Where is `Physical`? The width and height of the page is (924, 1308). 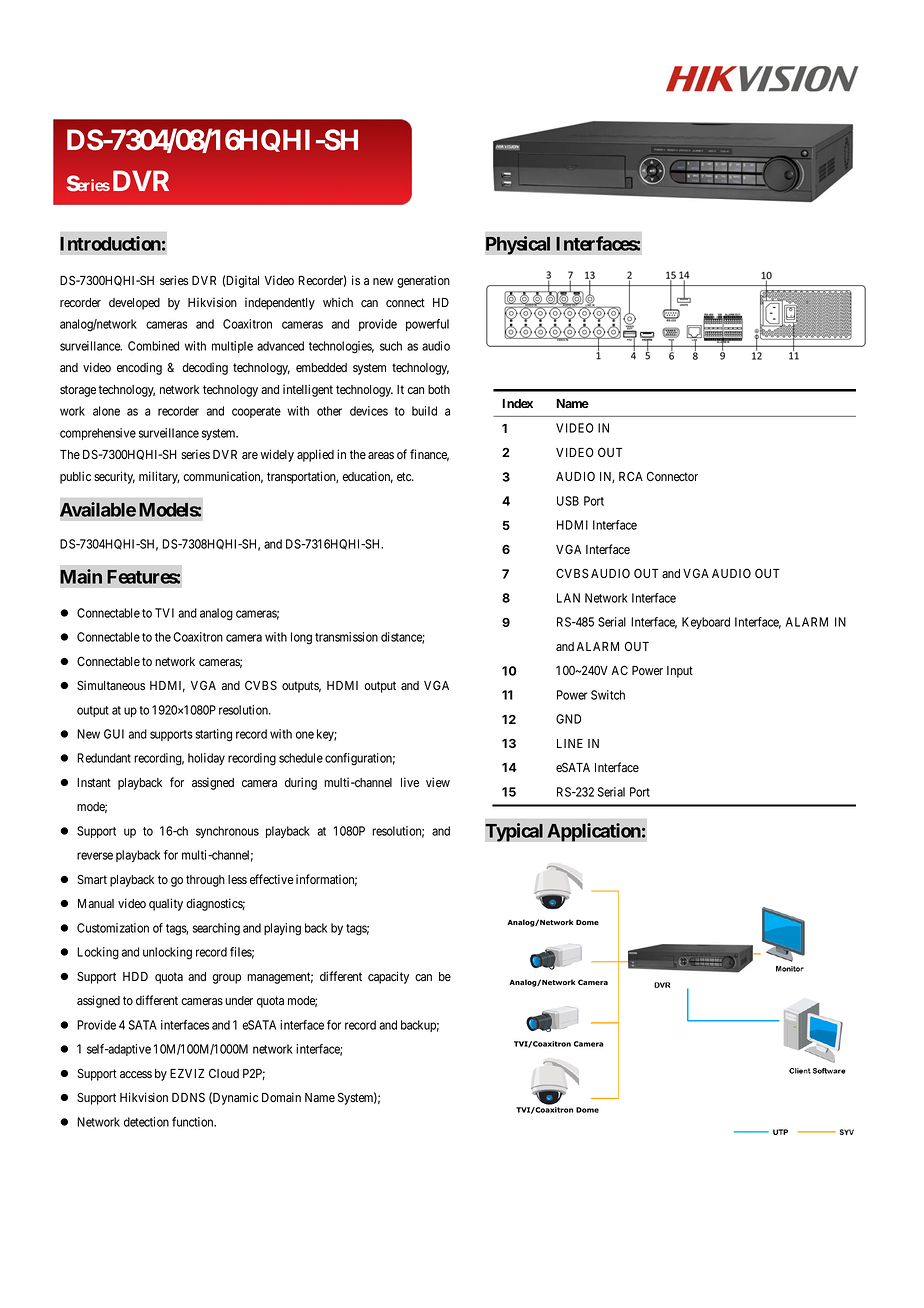 Physical is located at coordinates (518, 245).
